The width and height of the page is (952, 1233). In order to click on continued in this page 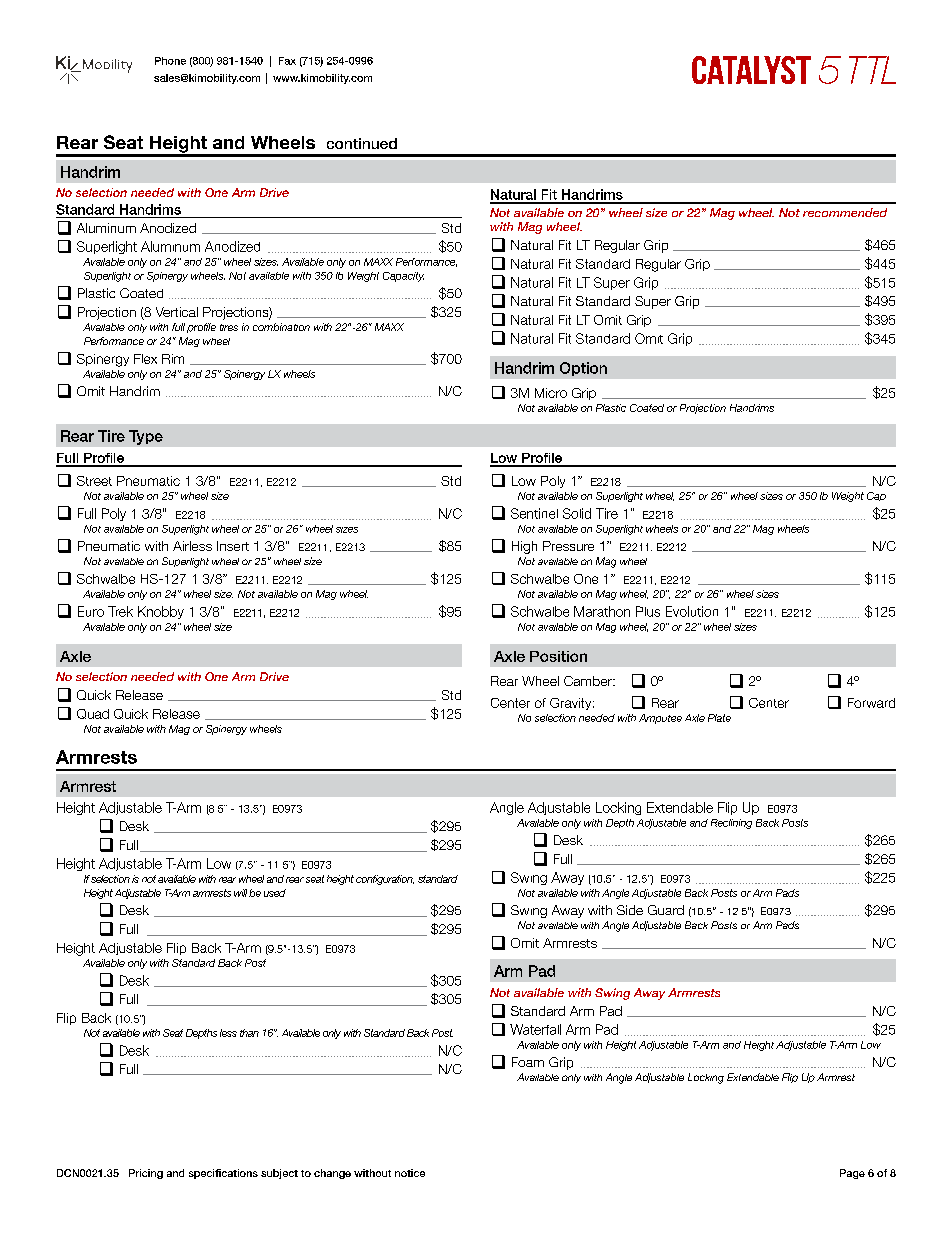, I will do `click(362, 143)`.
